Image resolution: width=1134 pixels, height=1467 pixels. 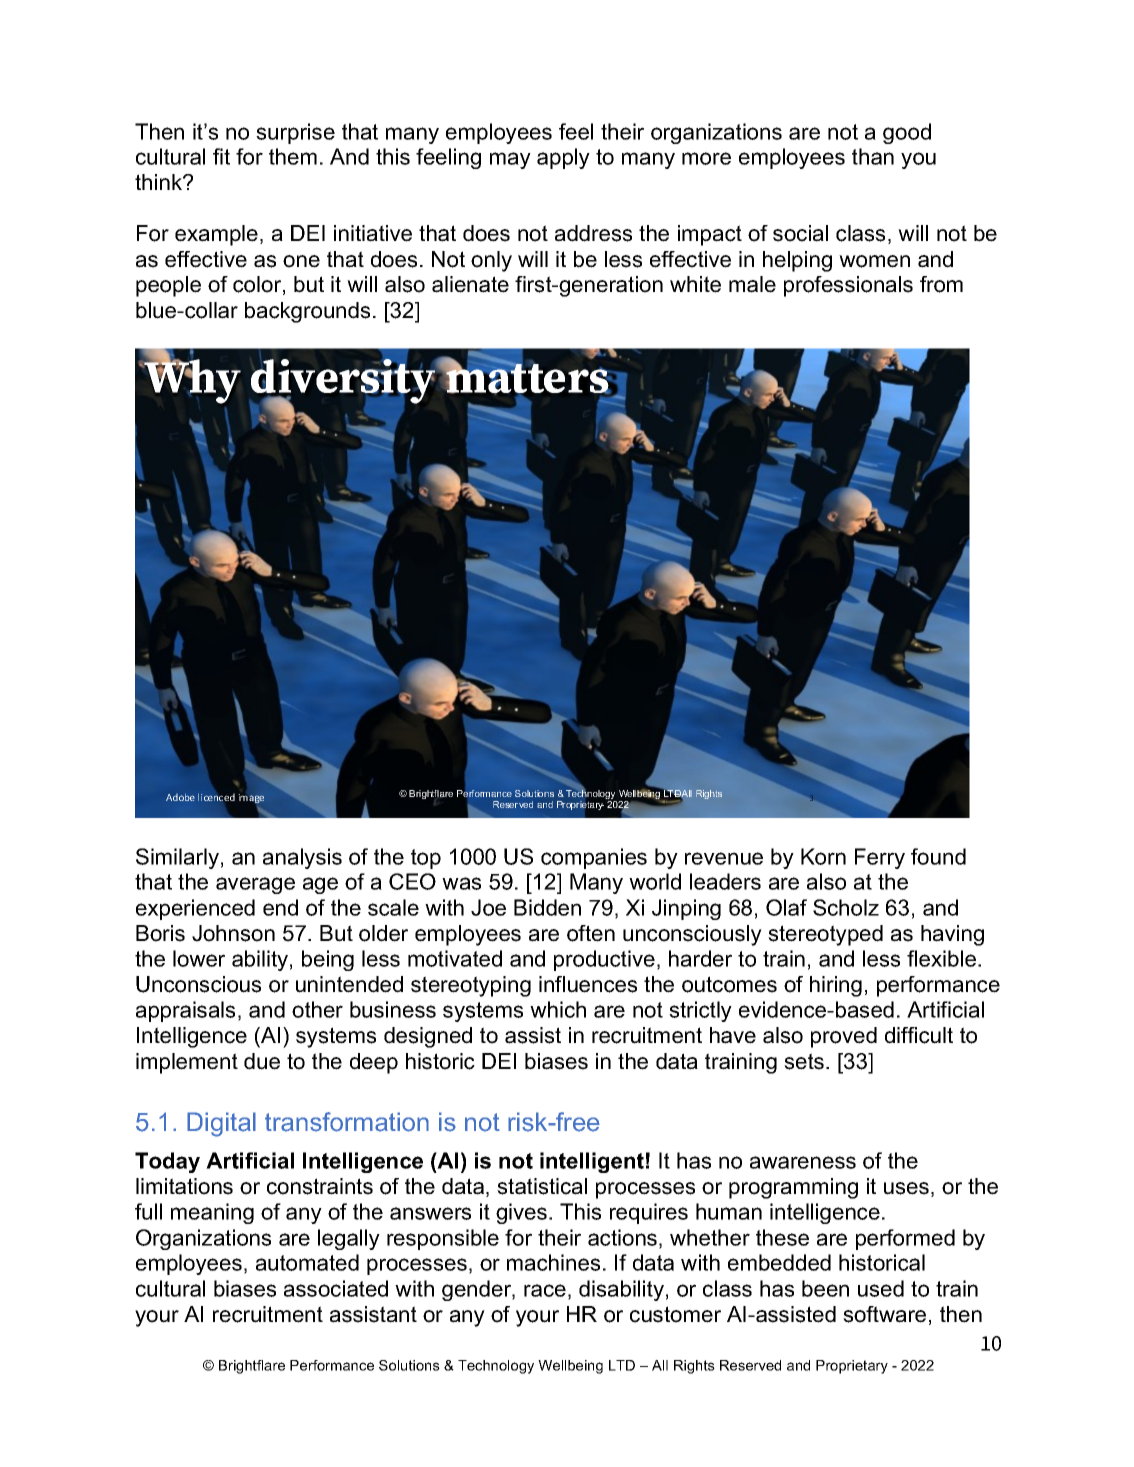 What do you see at coordinates (545, 1290) in the screenshot?
I see `race` at bounding box center [545, 1290].
